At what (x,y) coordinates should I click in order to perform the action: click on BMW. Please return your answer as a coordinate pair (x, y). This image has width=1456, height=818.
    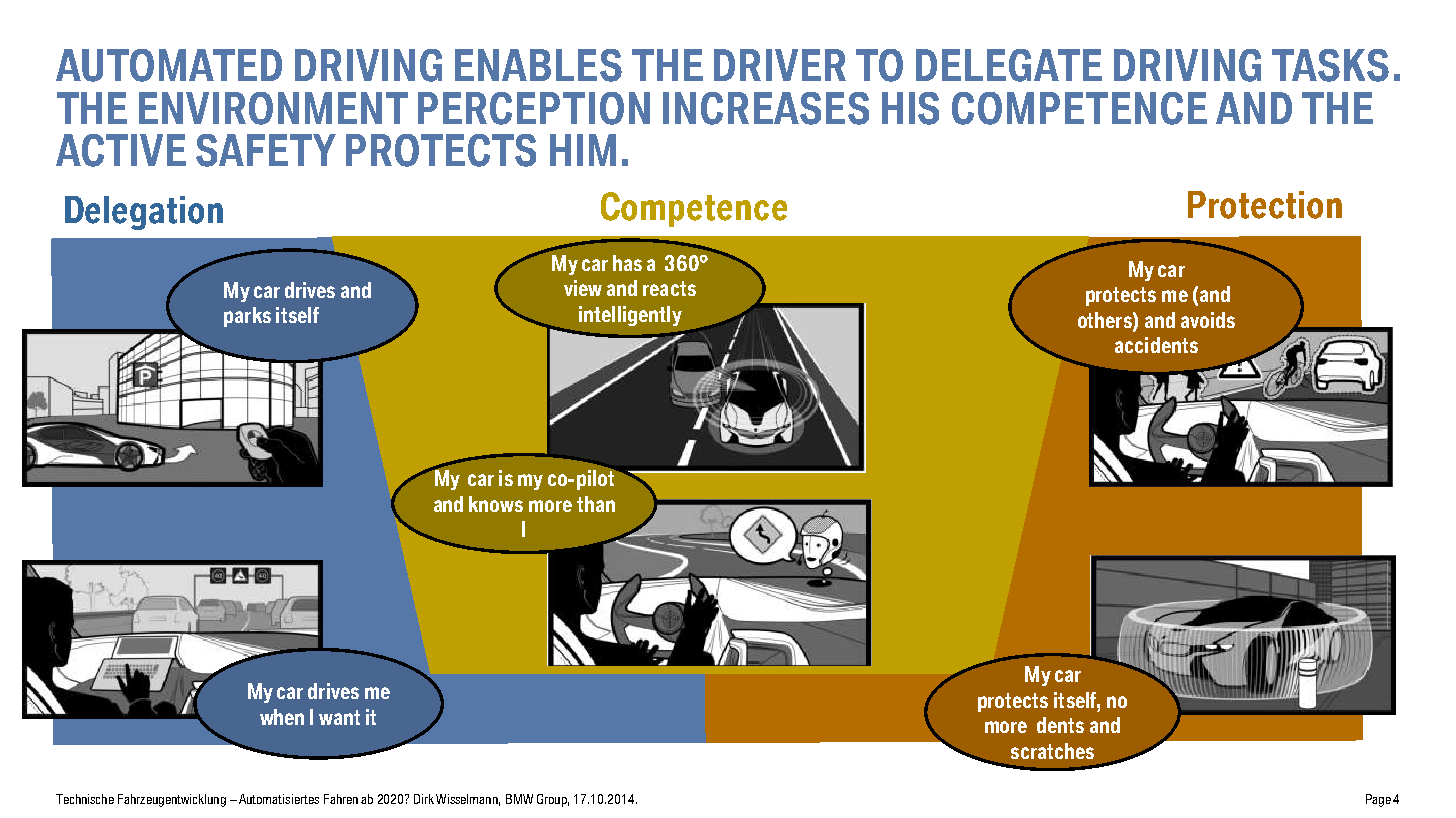
    Looking at the image, I should click on (519, 799).
